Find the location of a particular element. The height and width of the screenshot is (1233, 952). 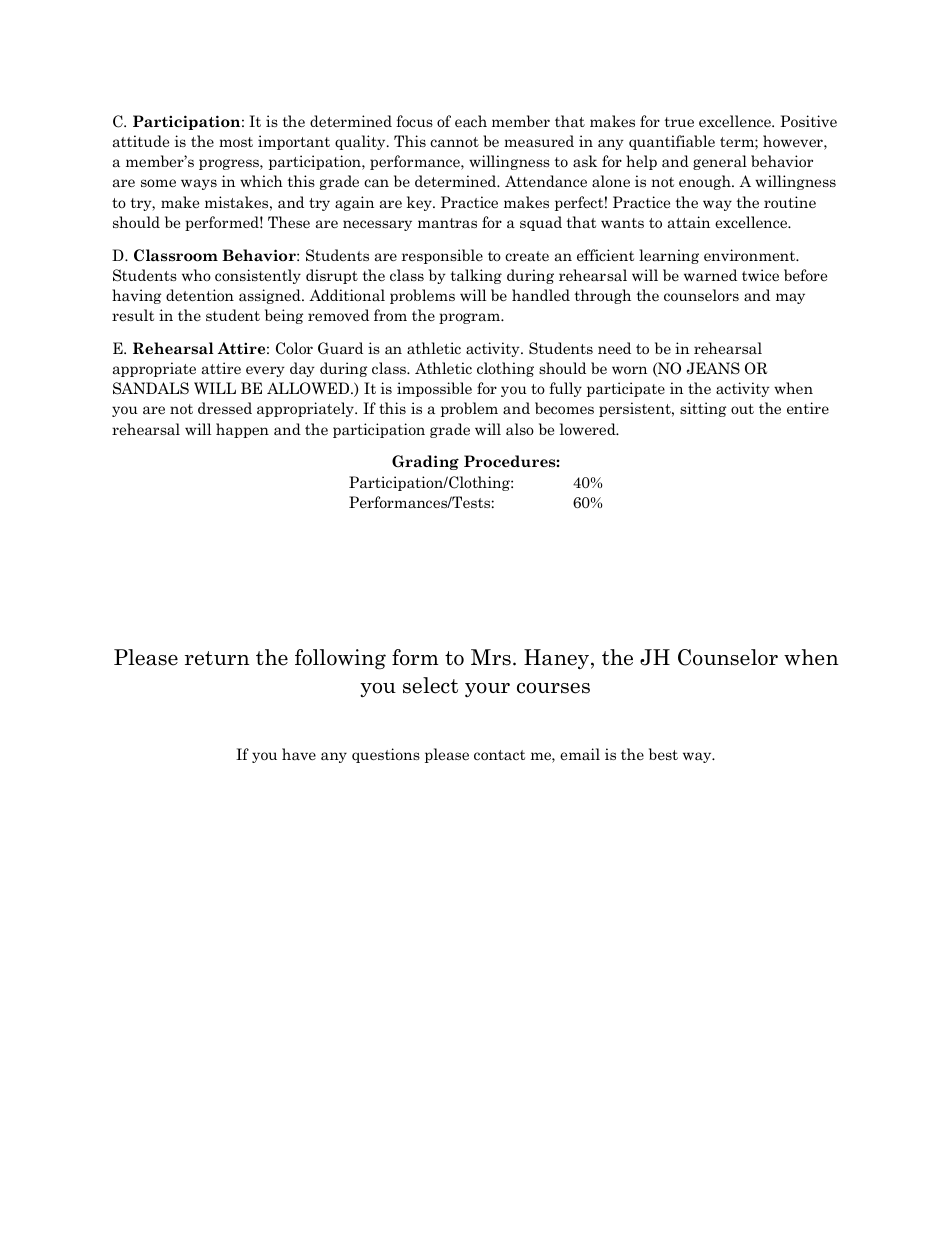

have is located at coordinates (299, 754).
